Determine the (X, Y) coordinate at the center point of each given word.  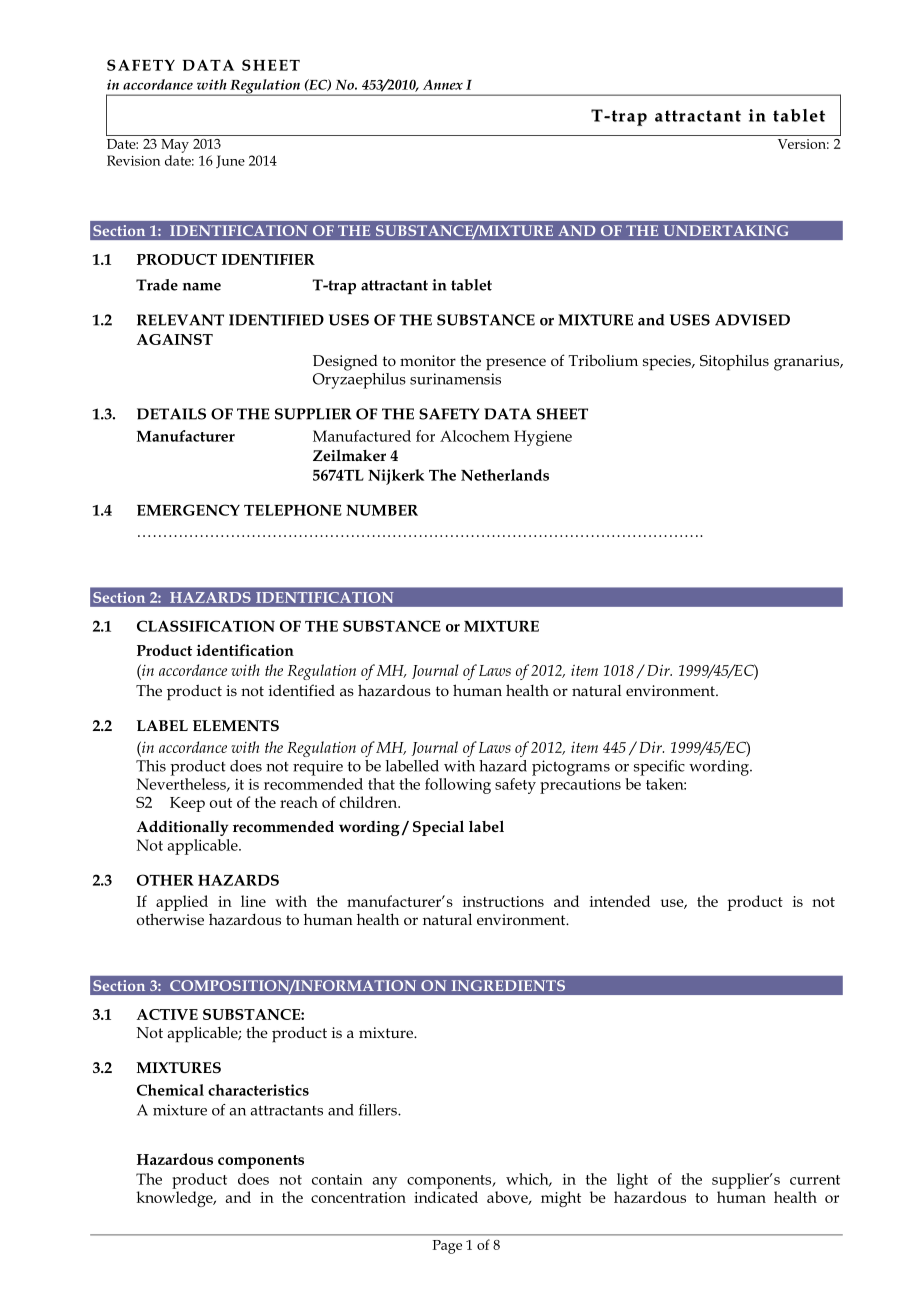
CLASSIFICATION (206, 626)
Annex (443, 84)
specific (659, 768)
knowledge (176, 1199)
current (815, 1180)
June (230, 161)
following (458, 786)
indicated (446, 1197)
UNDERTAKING (725, 230)
